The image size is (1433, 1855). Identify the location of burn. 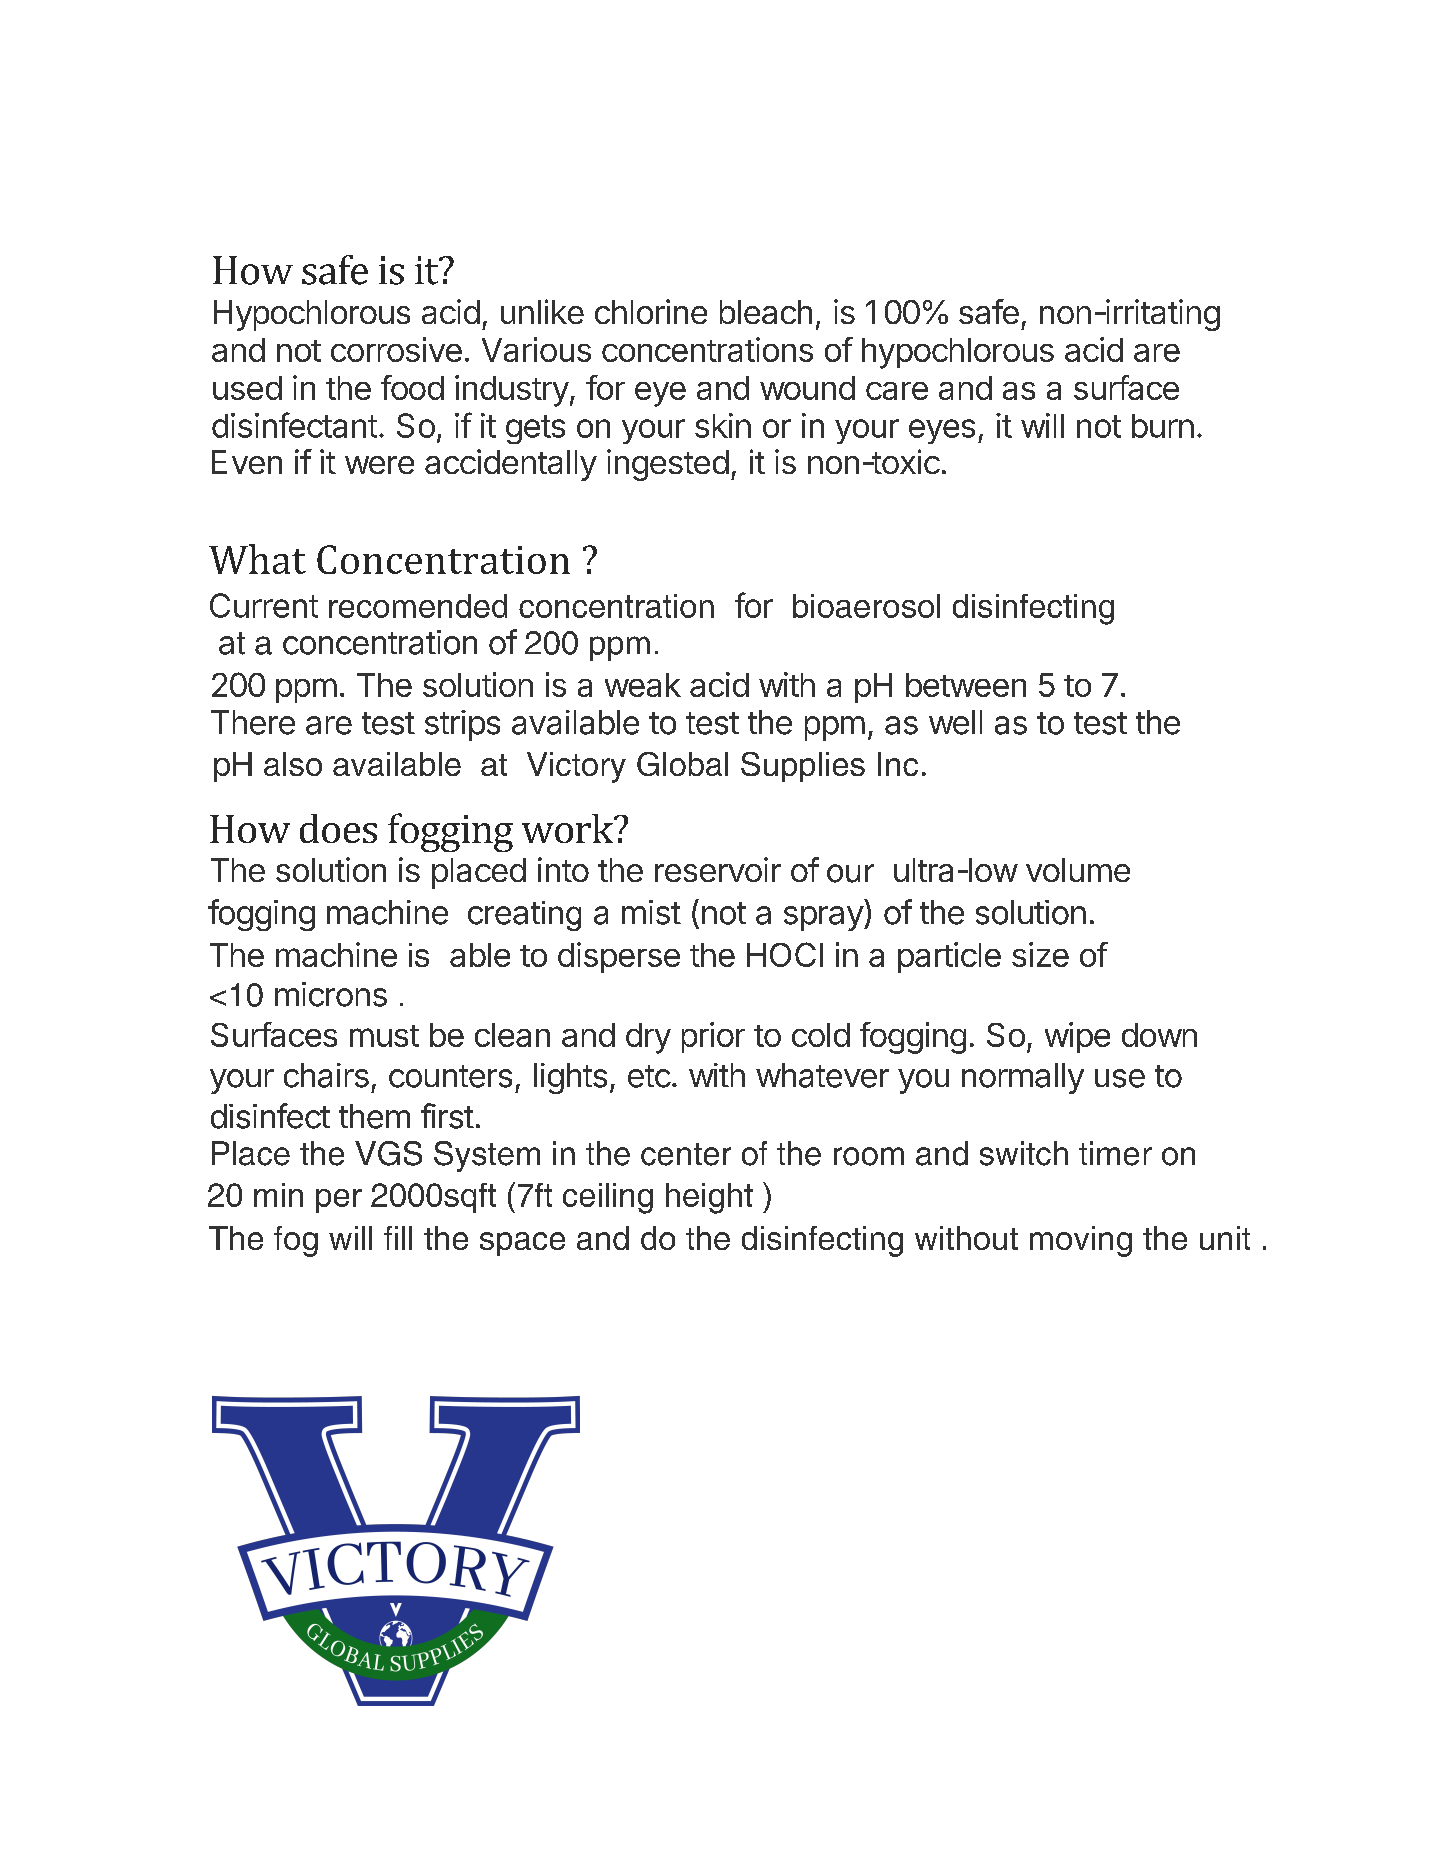
(1163, 426).
